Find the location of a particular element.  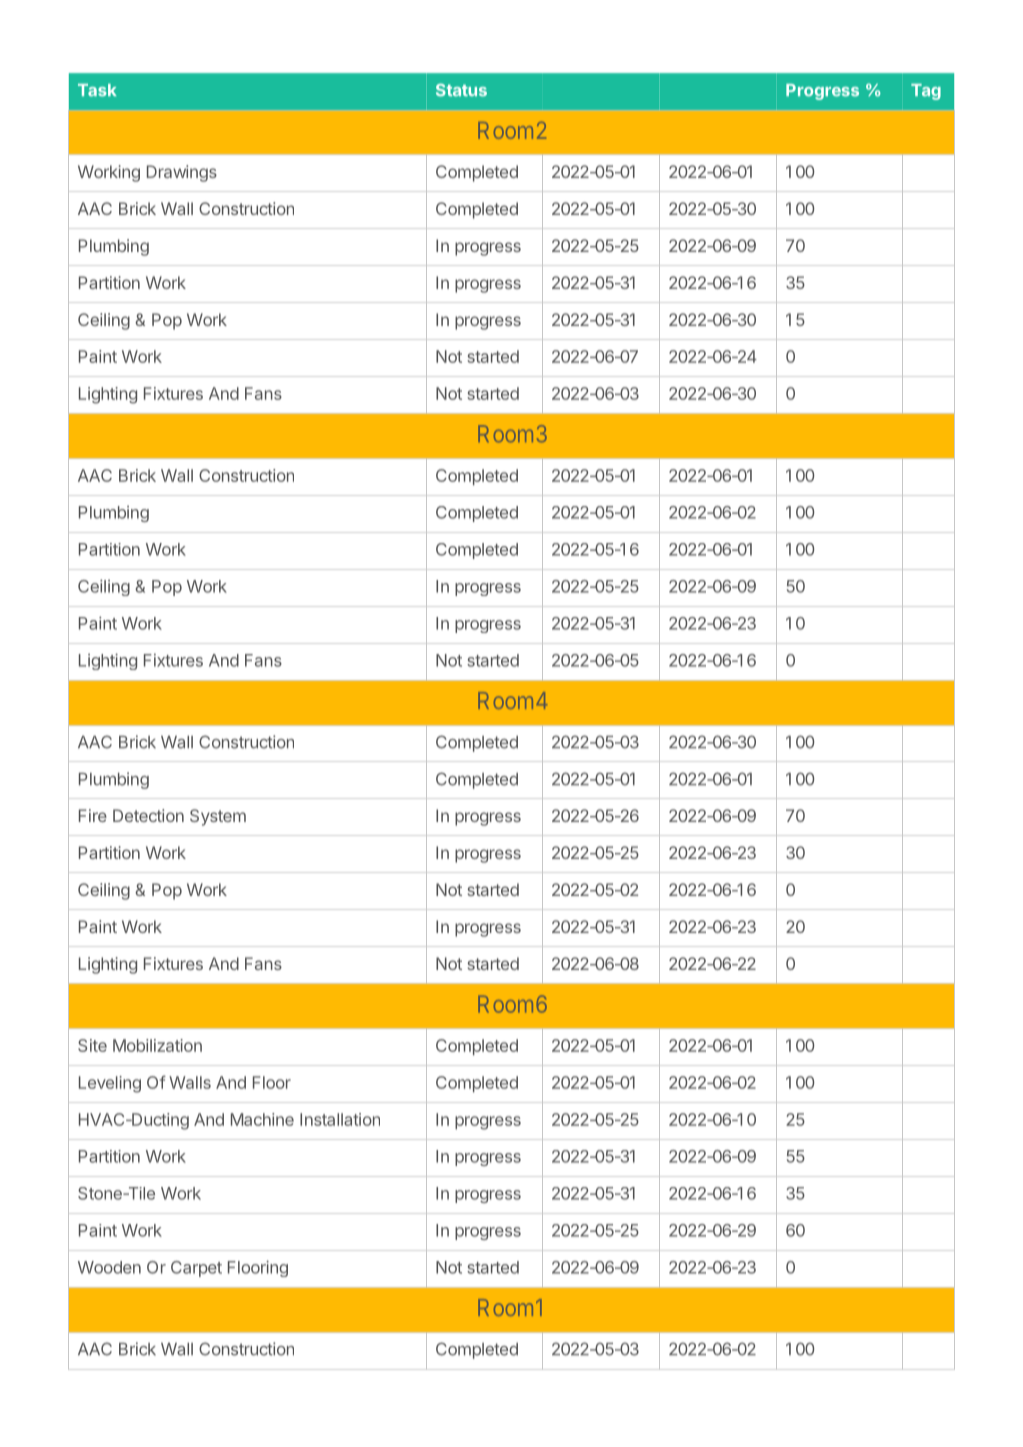

Mobilization is located at coordinates (157, 1045).
